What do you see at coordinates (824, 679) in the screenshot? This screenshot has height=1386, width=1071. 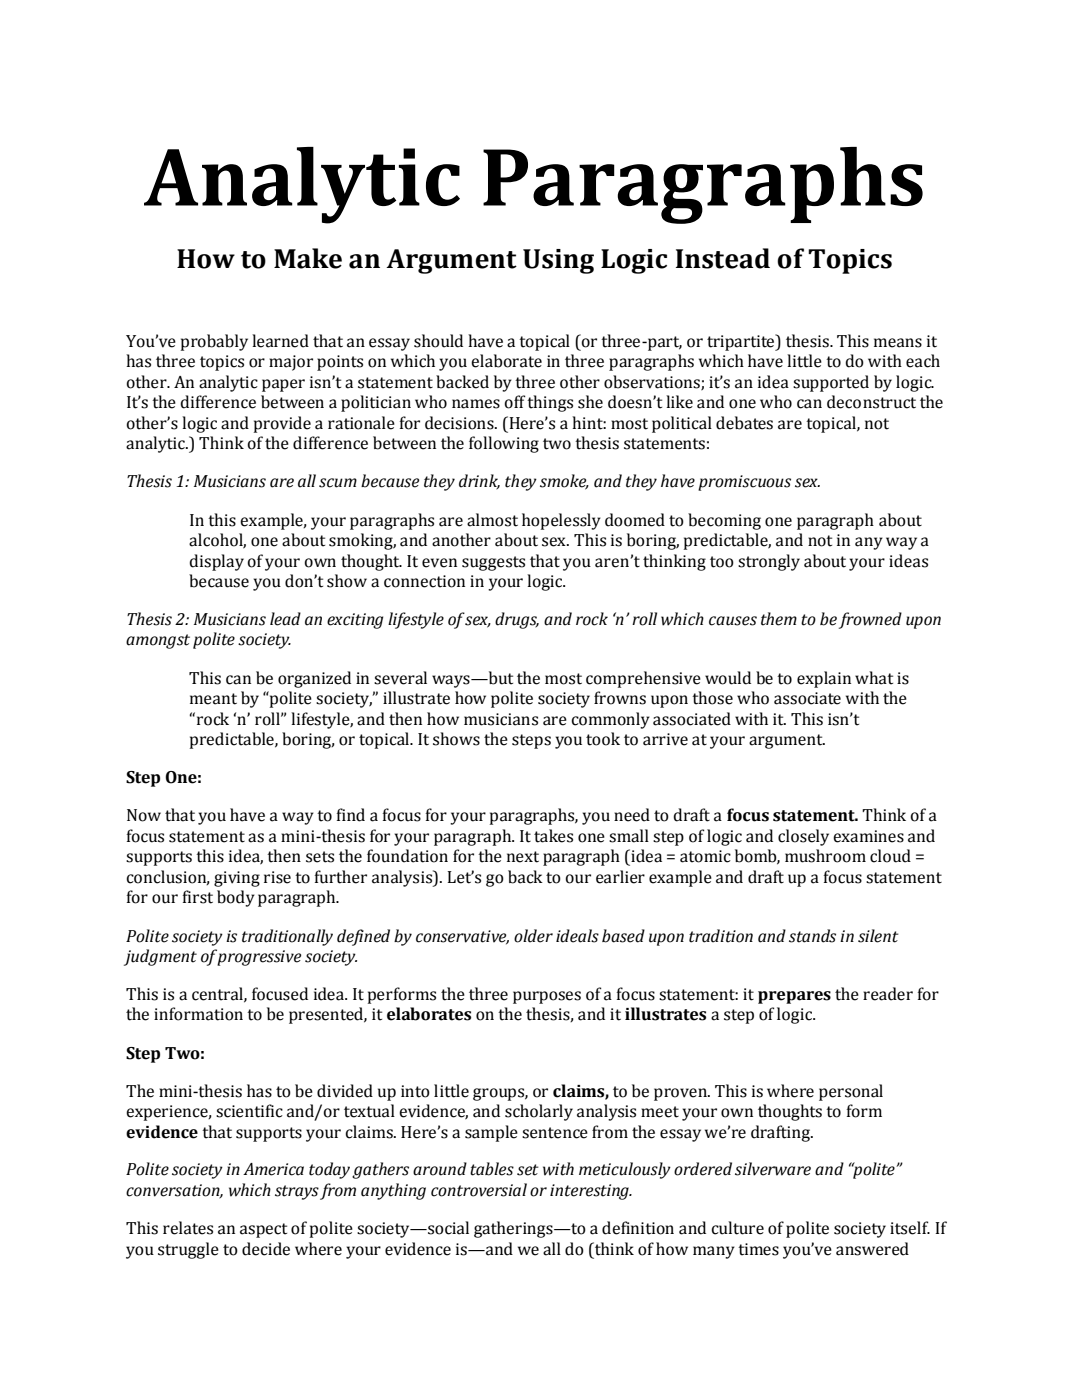 I see `explain` at bounding box center [824, 679].
